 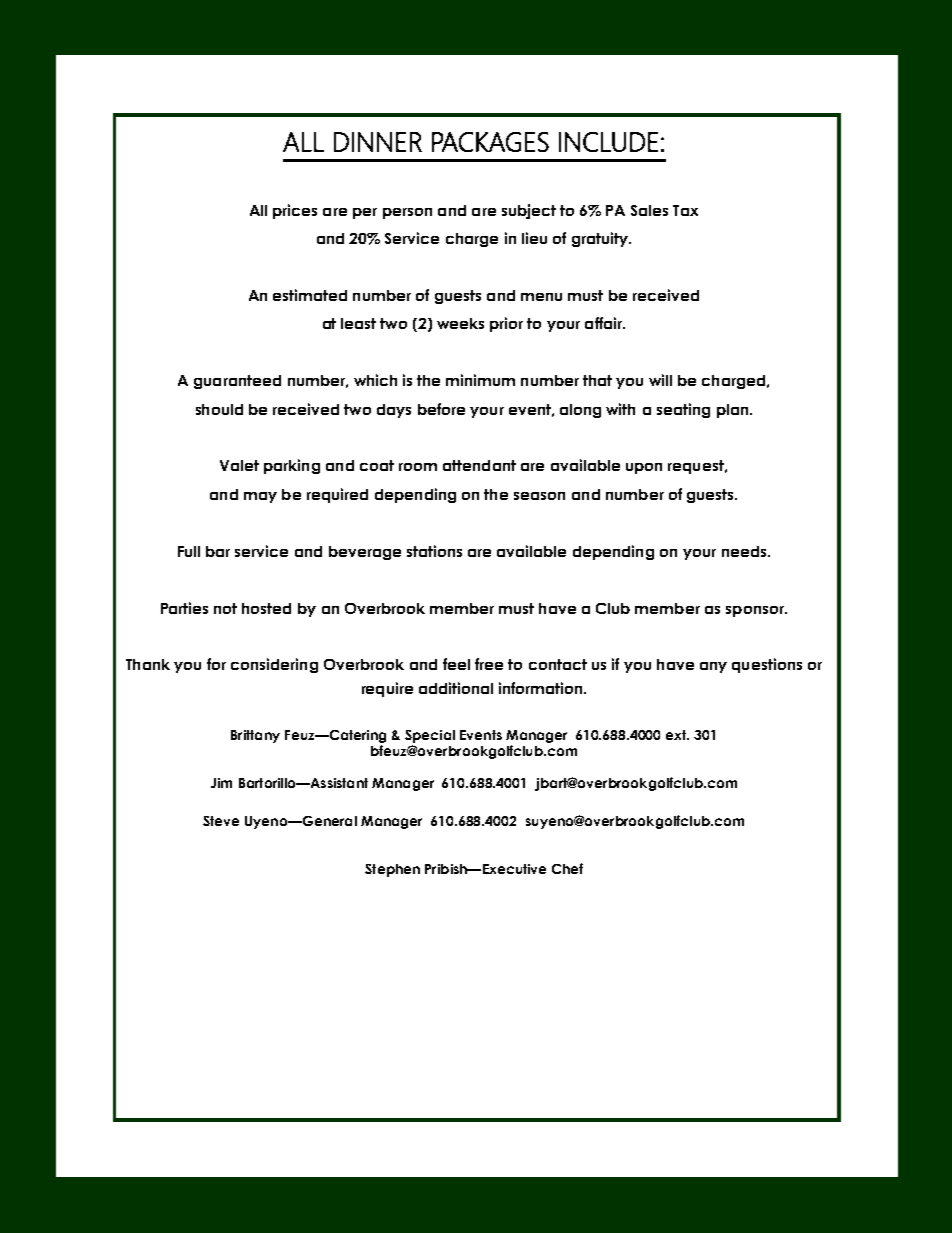 What do you see at coordinates (456, 688) in the screenshot?
I see `additional` at bounding box center [456, 688].
